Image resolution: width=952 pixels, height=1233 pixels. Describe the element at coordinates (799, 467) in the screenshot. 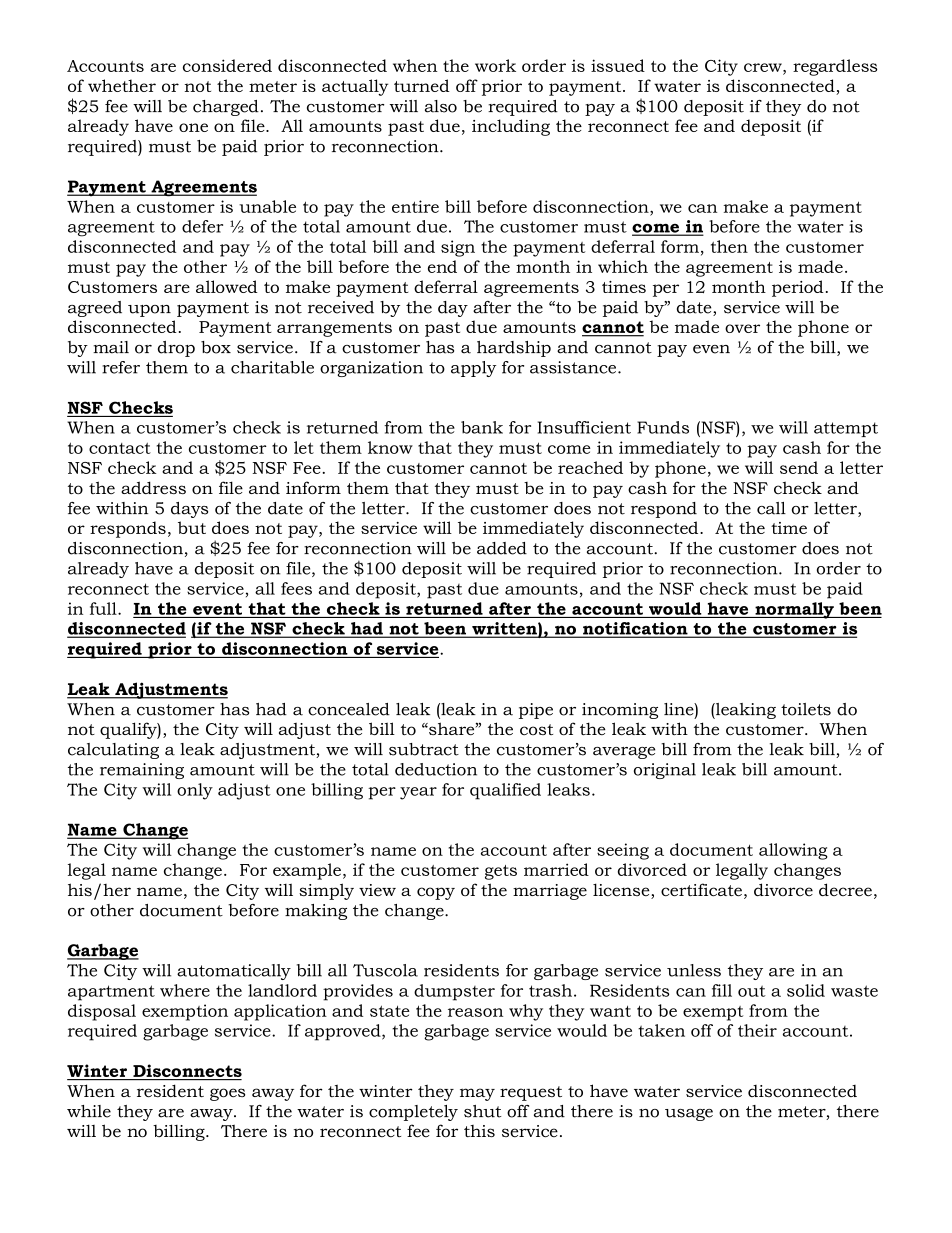

I see `send` at that location.
